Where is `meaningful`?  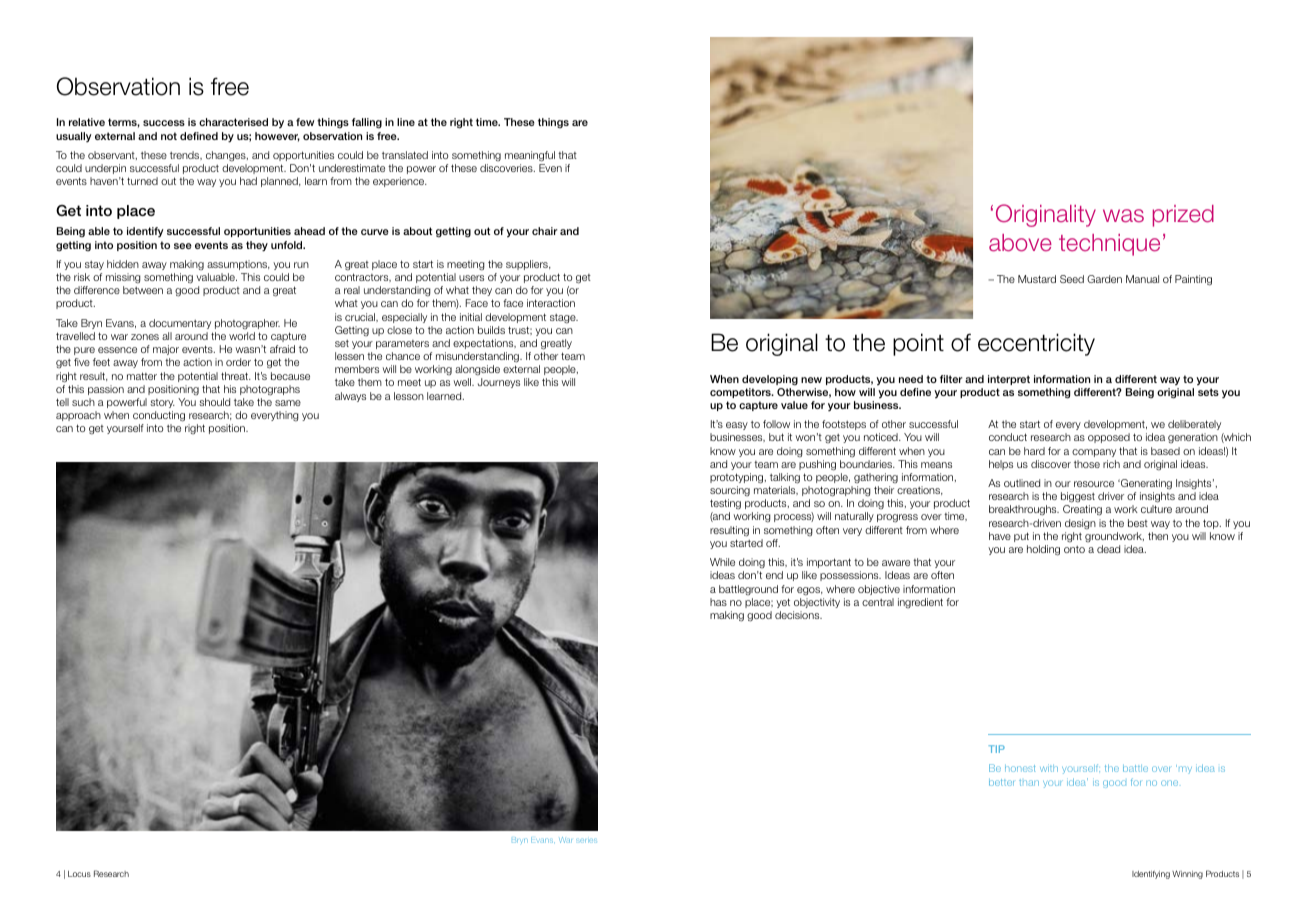 meaningful is located at coordinates (530, 156).
